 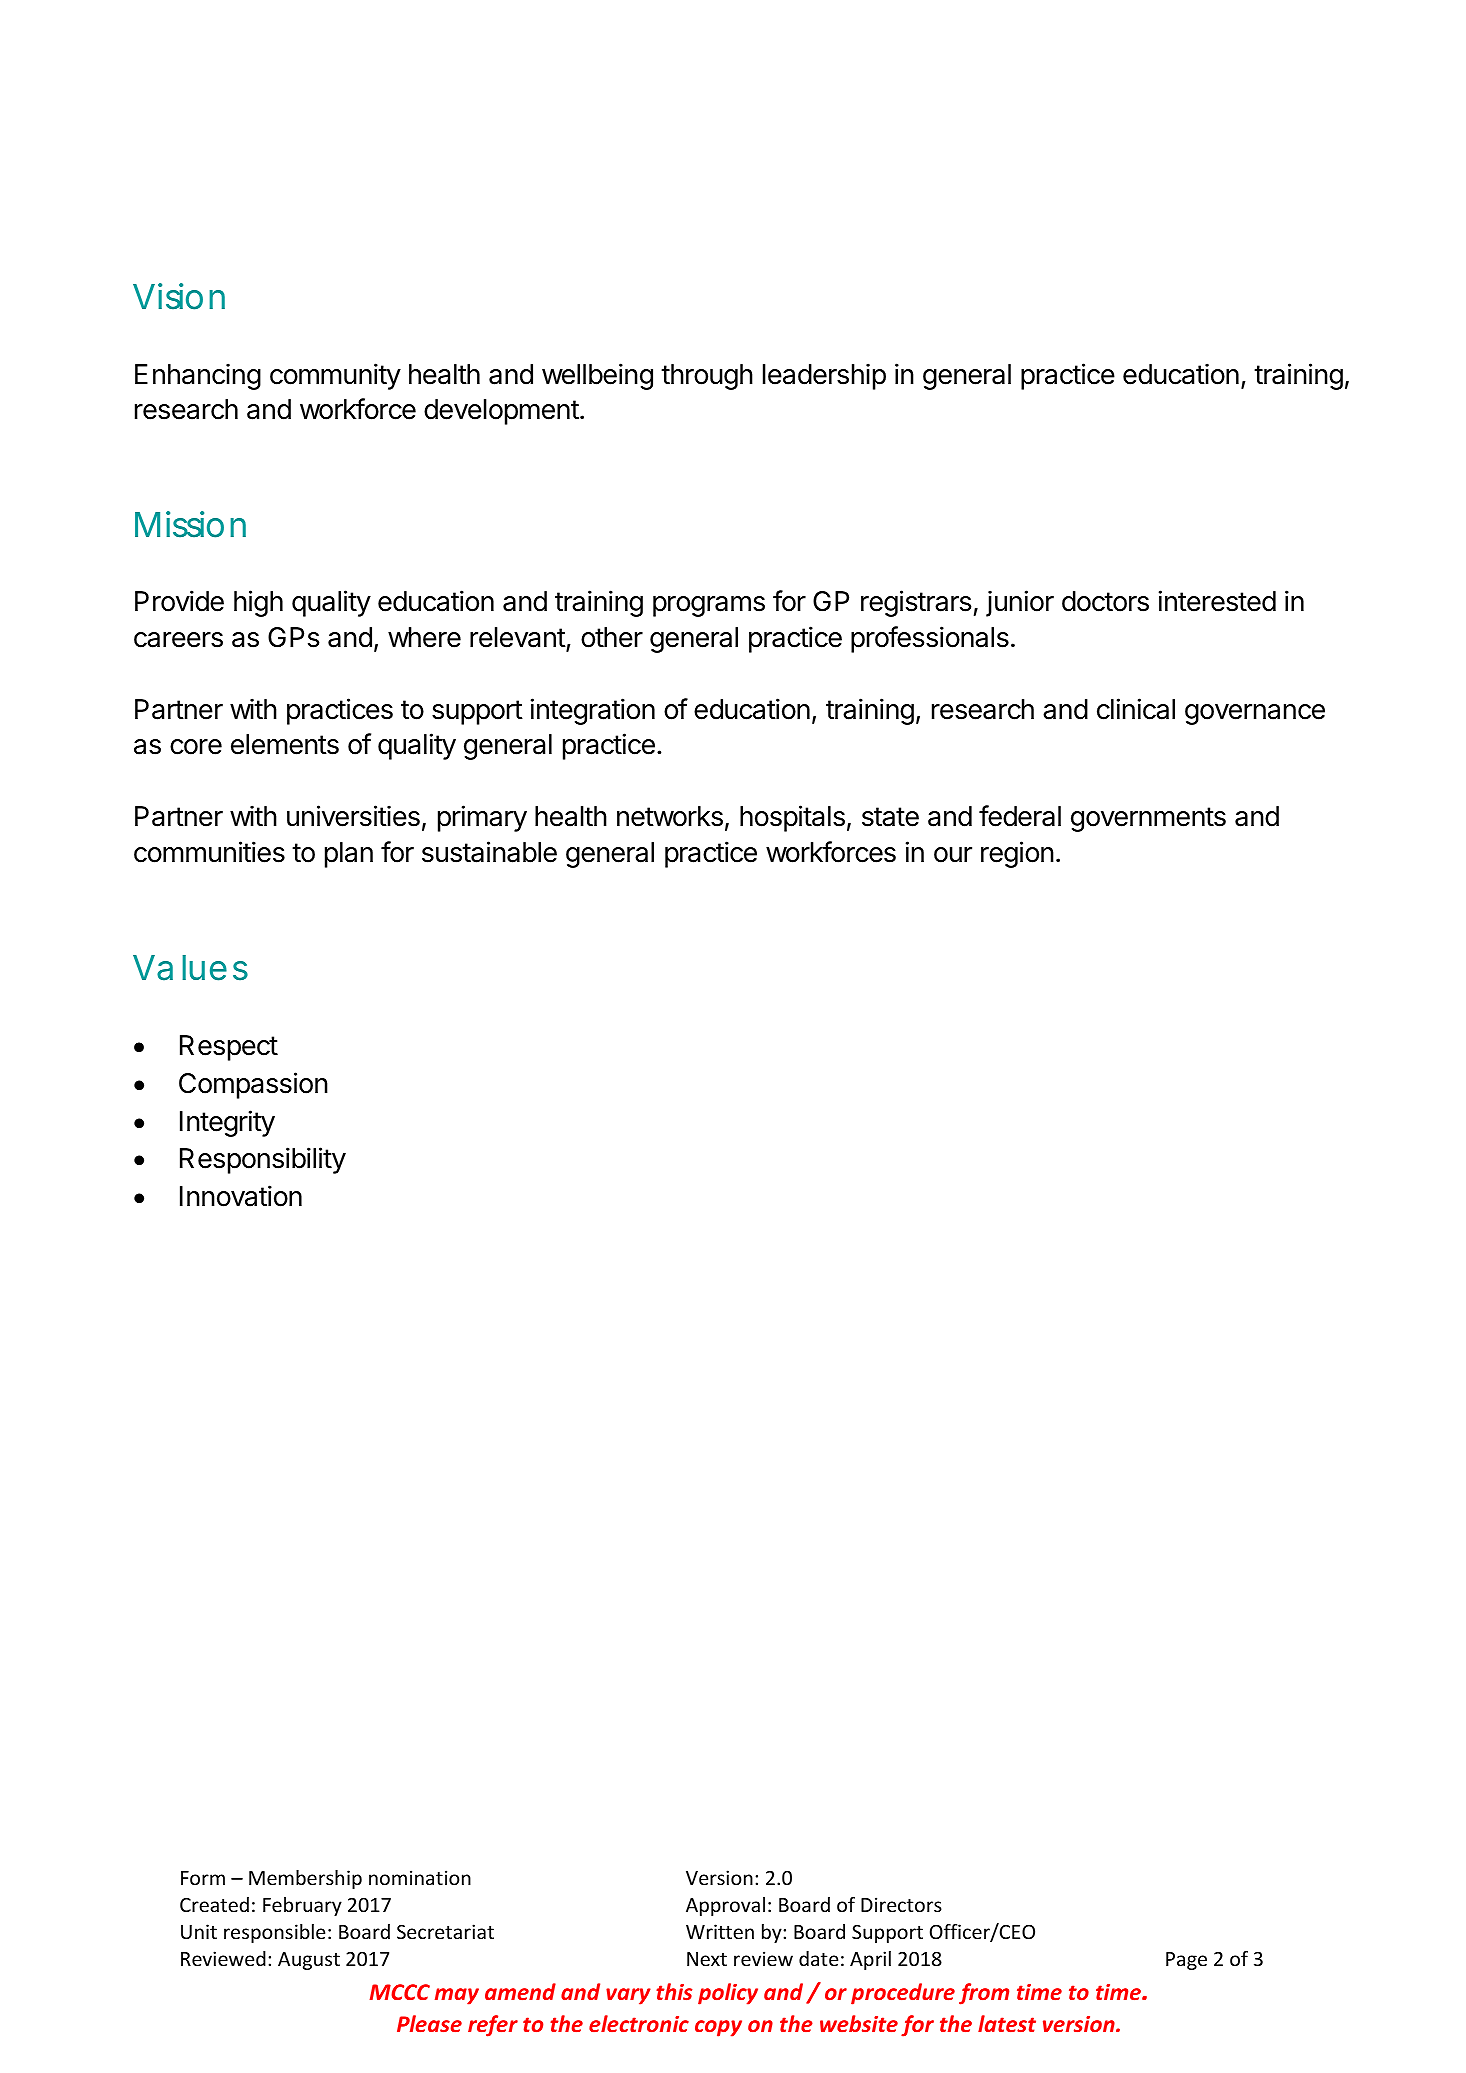 What do you see at coordinates (305, 1879) in the image?
I see `Membership` at bounding box center [305, 1879].
